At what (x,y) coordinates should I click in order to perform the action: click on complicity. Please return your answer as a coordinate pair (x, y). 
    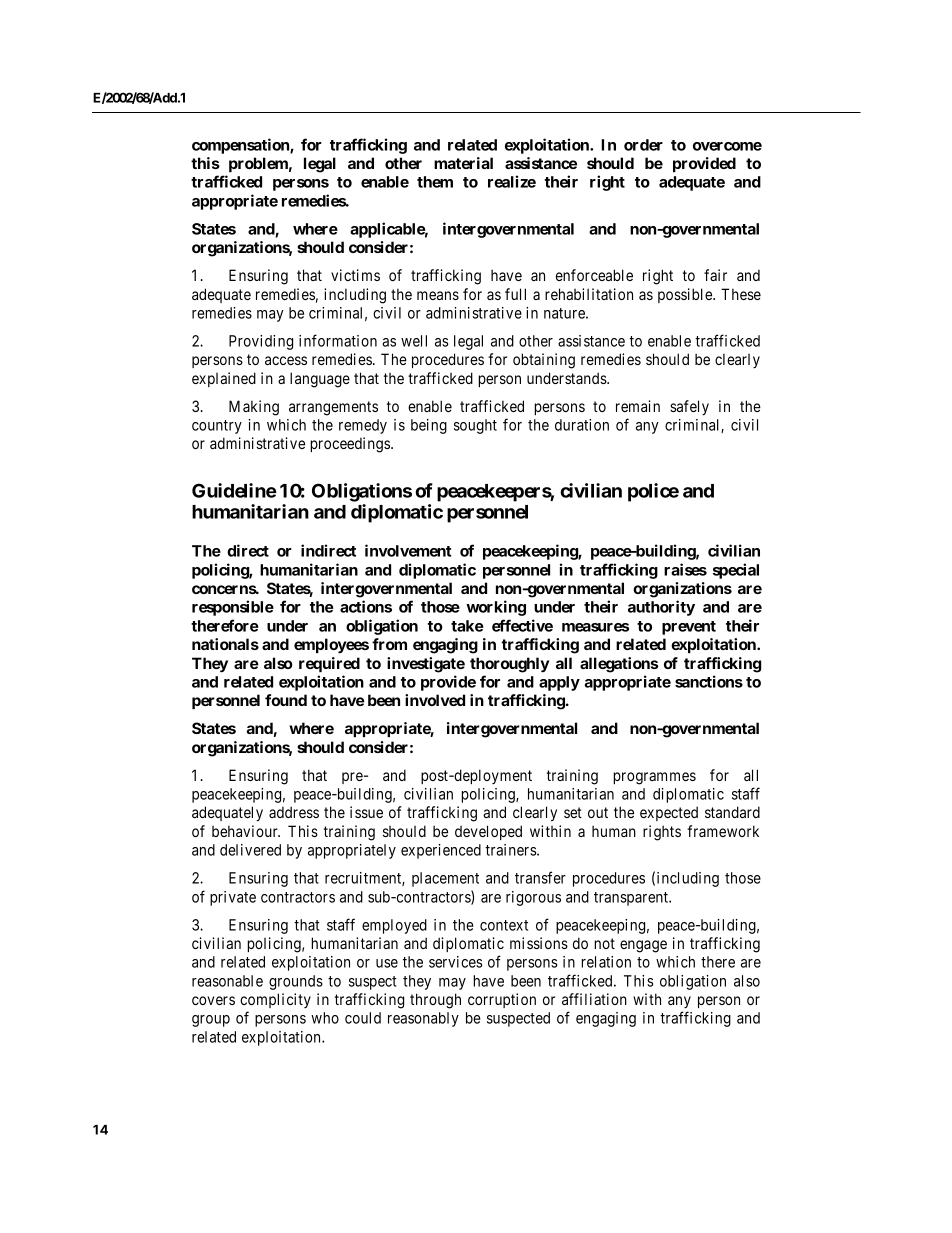
    Looking at the image, I should click on (275, 1000).
